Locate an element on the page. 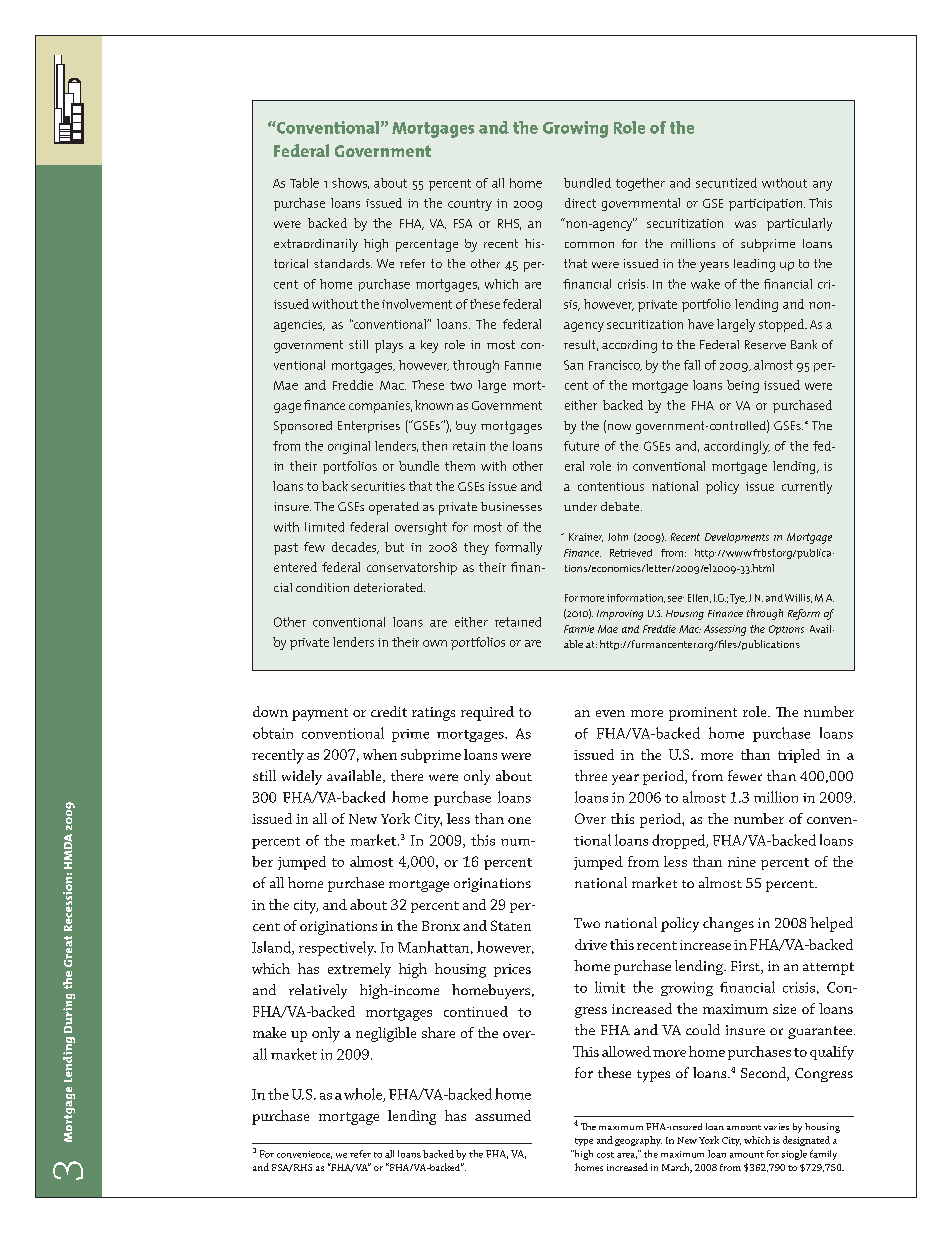 The image size is (952, 1233). assumed is located at coordinates (503, 1115).
